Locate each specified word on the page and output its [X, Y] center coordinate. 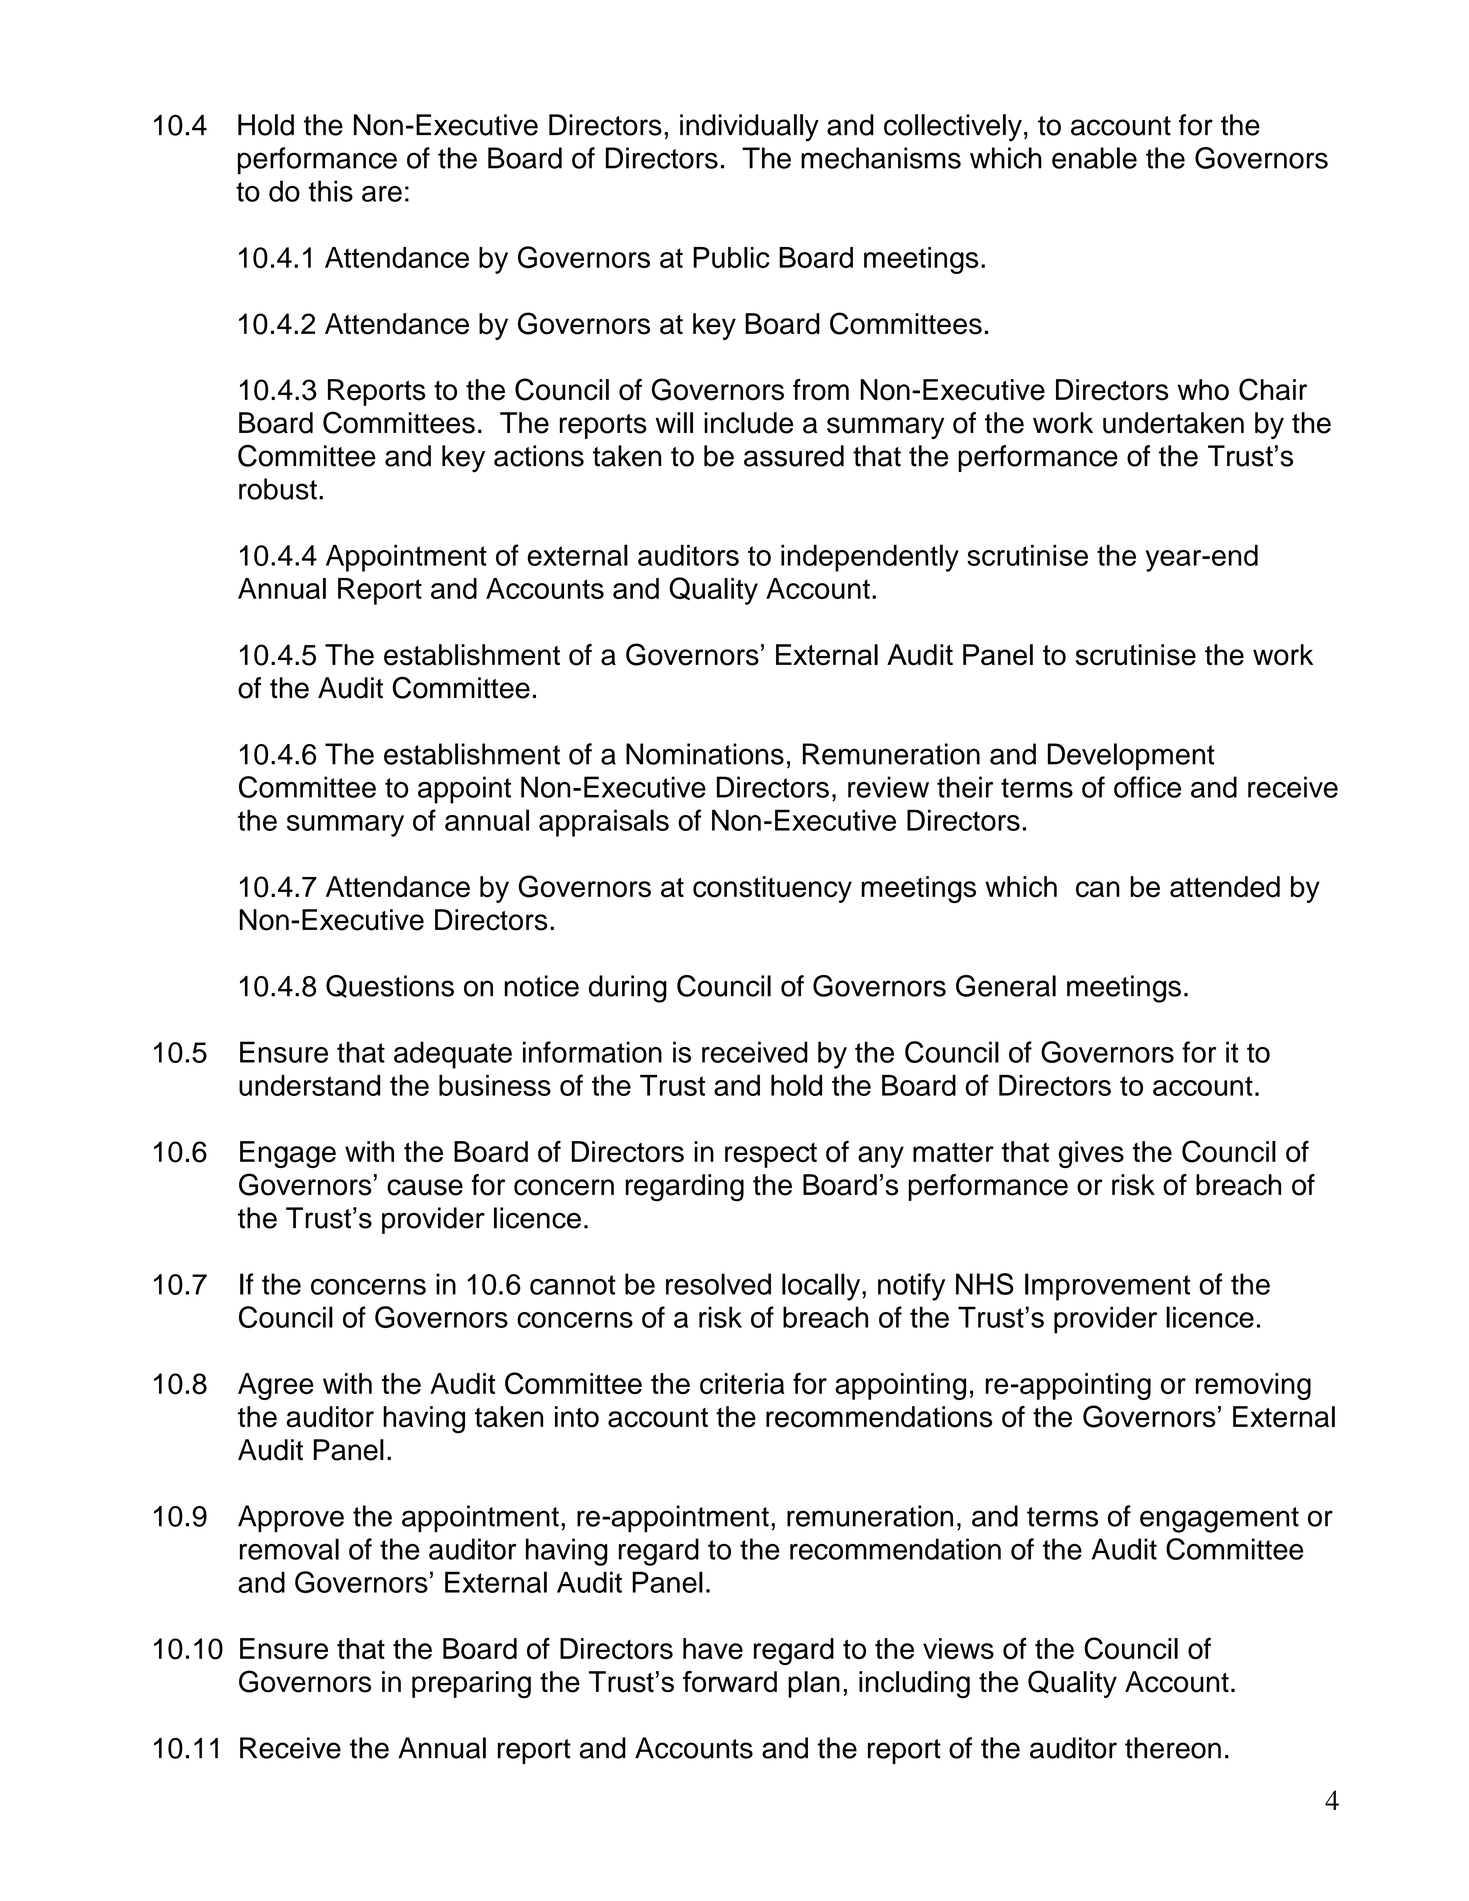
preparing [471, 1685]
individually [749, 128]
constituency [772, 889]
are [382, 194]
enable [1094, 158]
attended [1225, 887]
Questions [390, 986]
